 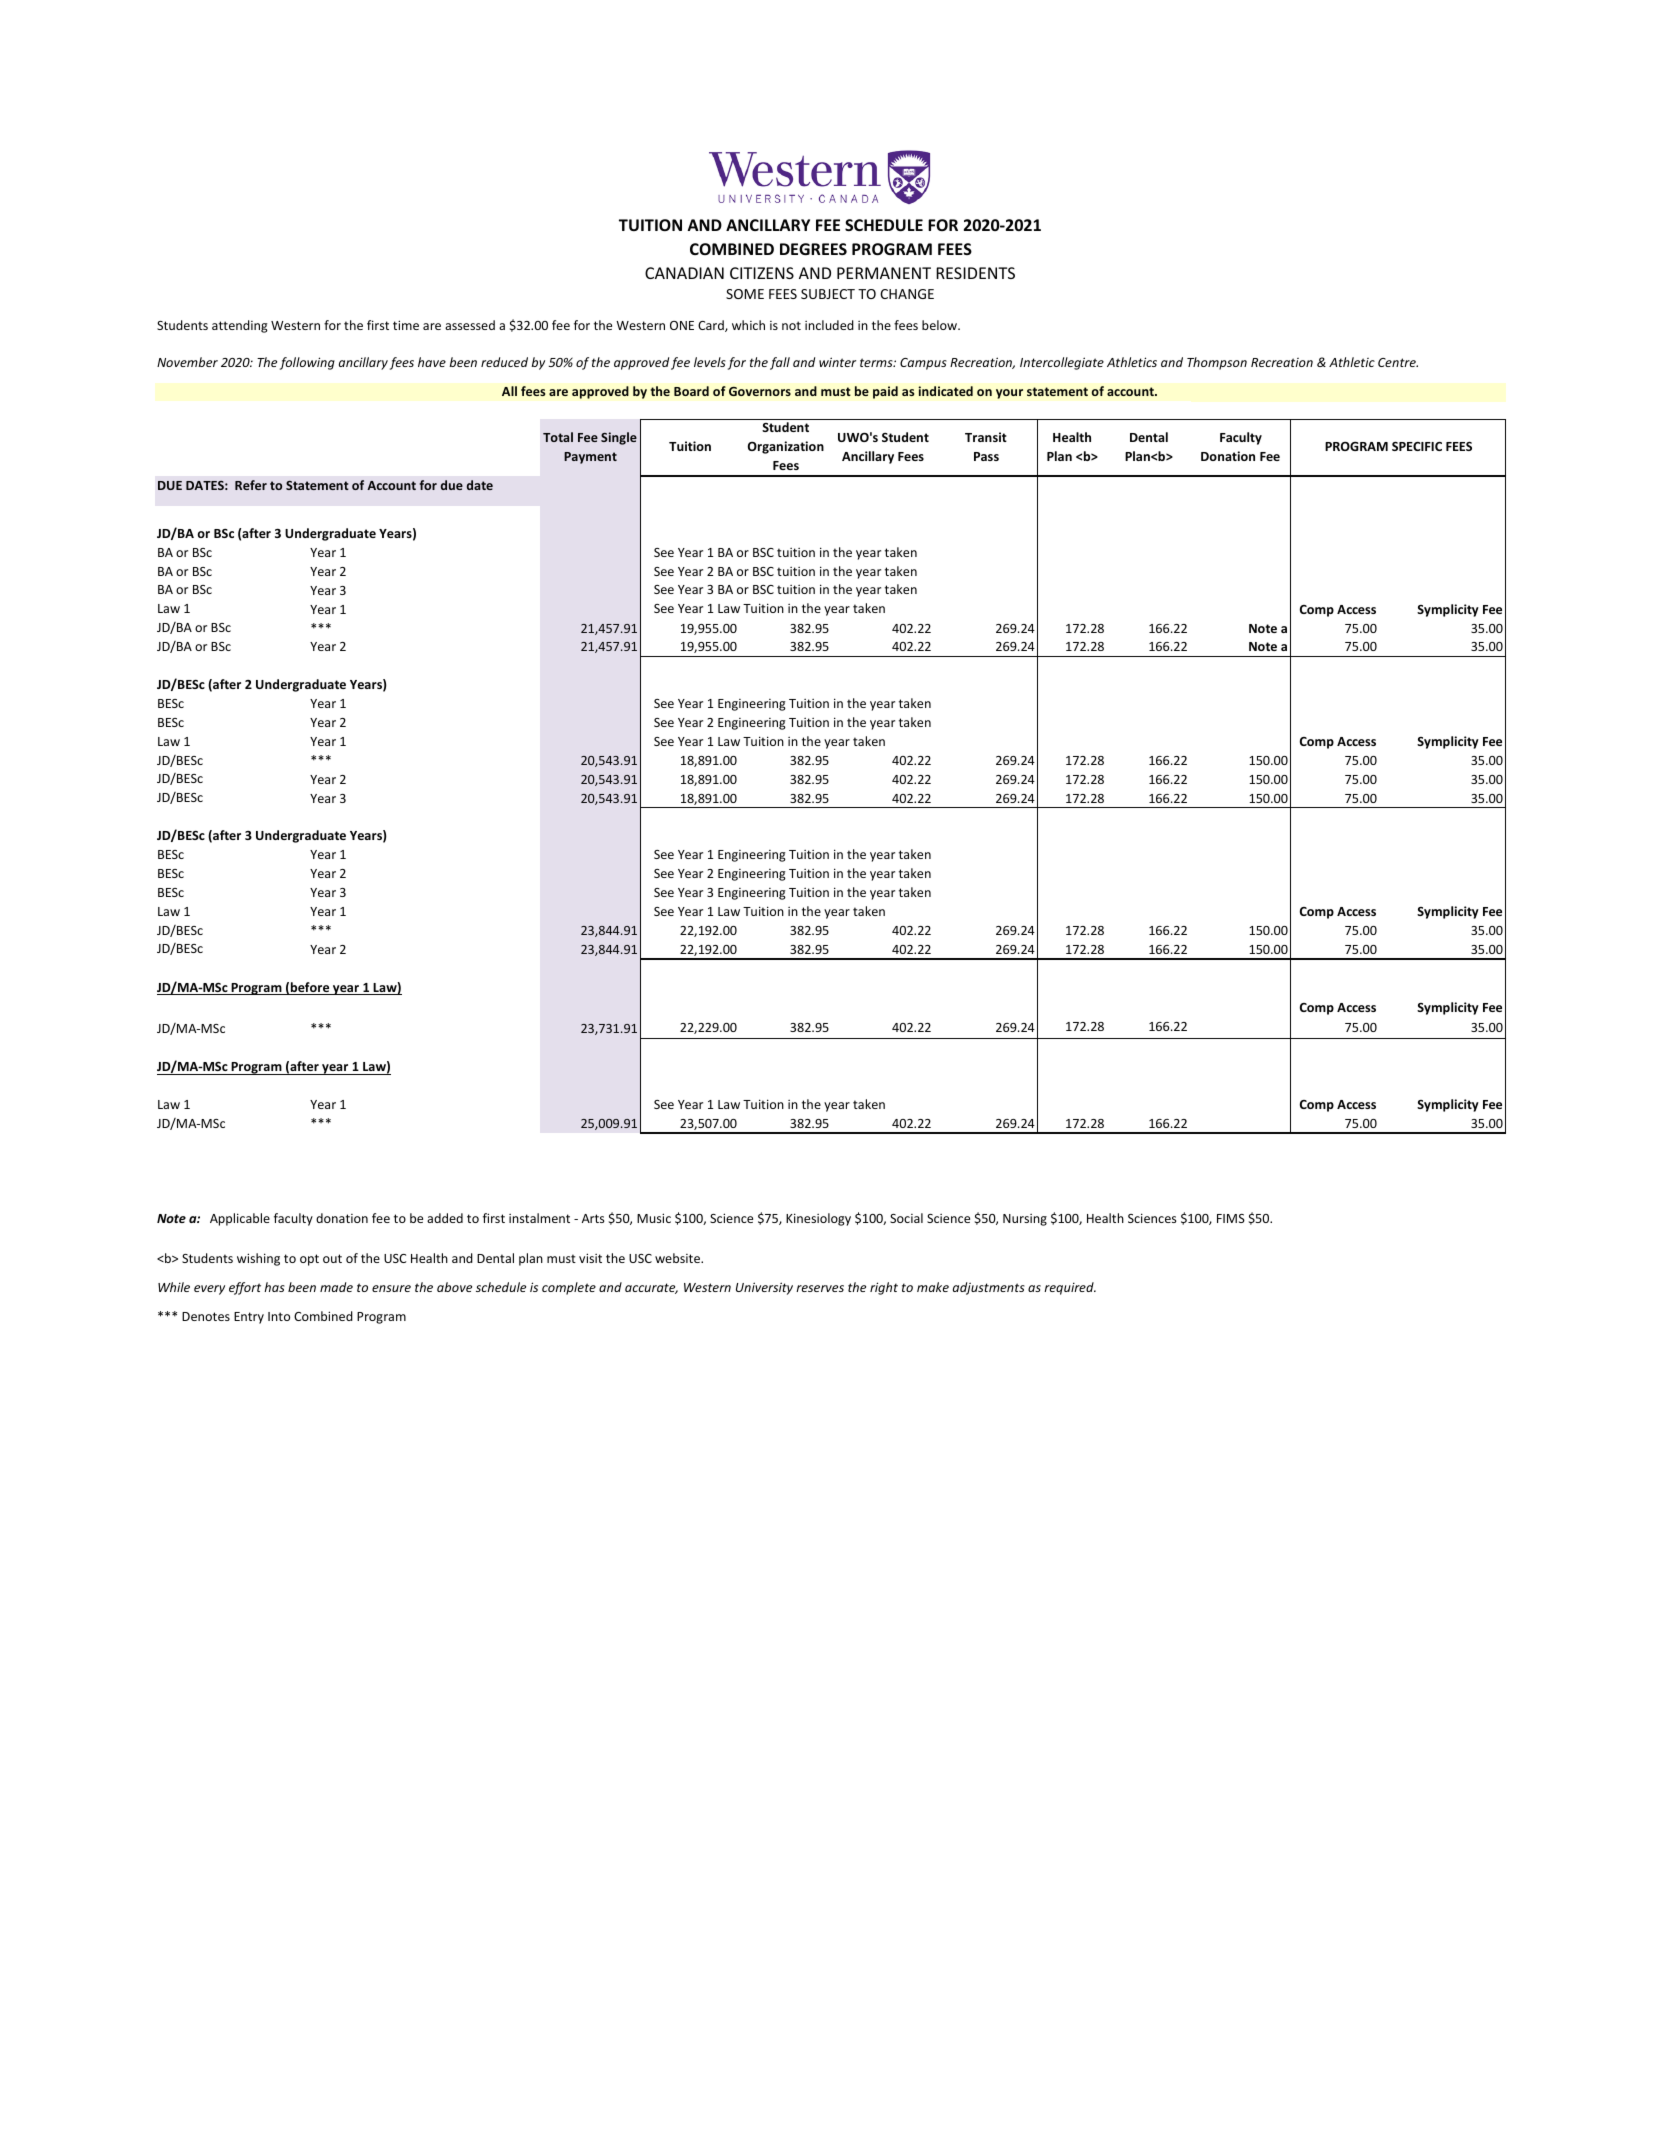 I want to click on Applicable, so click(x=240, y=1219).
